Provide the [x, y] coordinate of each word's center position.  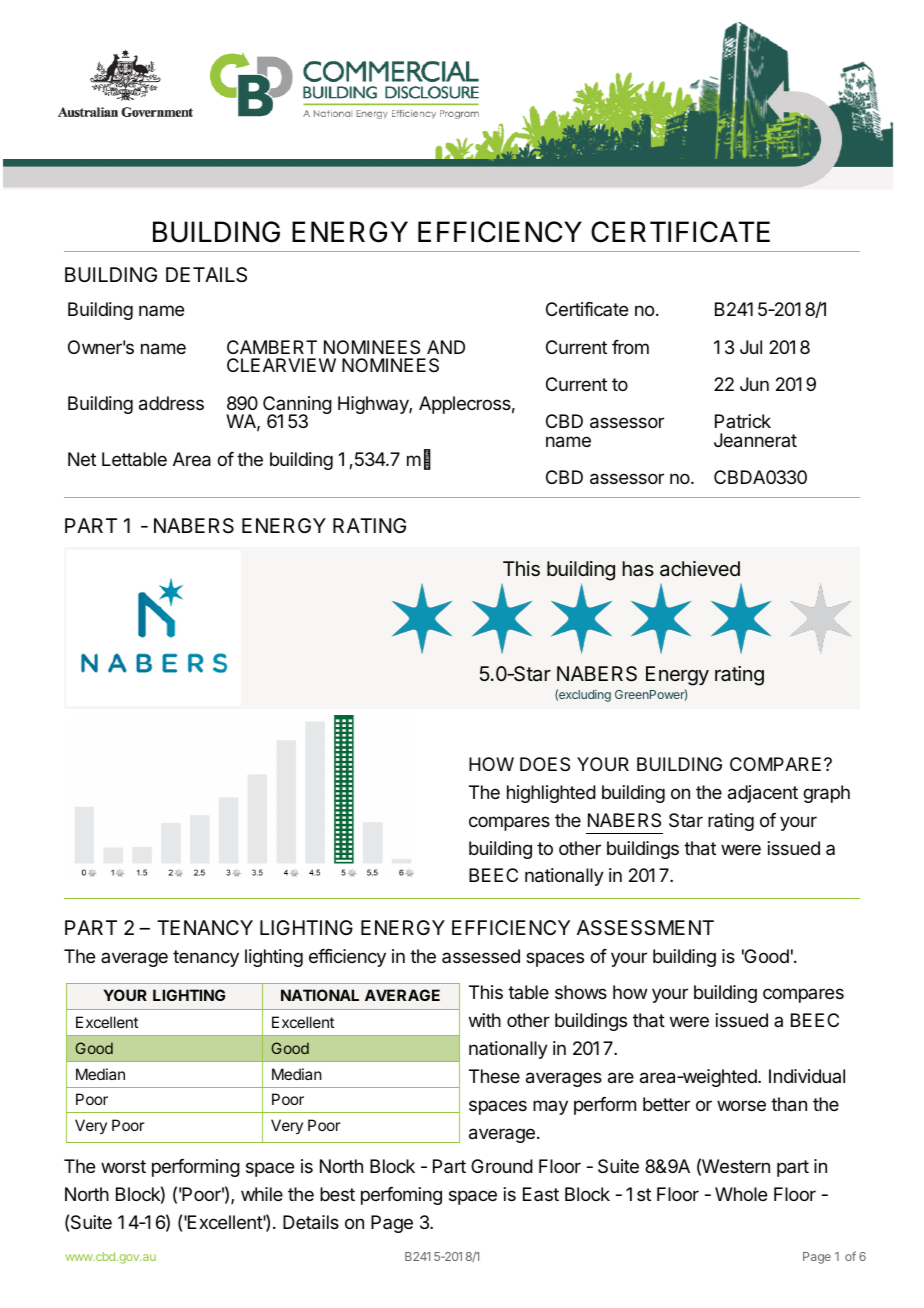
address [171, 403]
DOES [545, 764]
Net [82, 459]
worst [123, 1166]
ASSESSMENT [645, 928]
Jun [754, 384]
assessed [481, 956]
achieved [700, 568]
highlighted [551, 794]
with [485, 1020]
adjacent [763, 794]
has [638, 569]
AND [446, 347]
